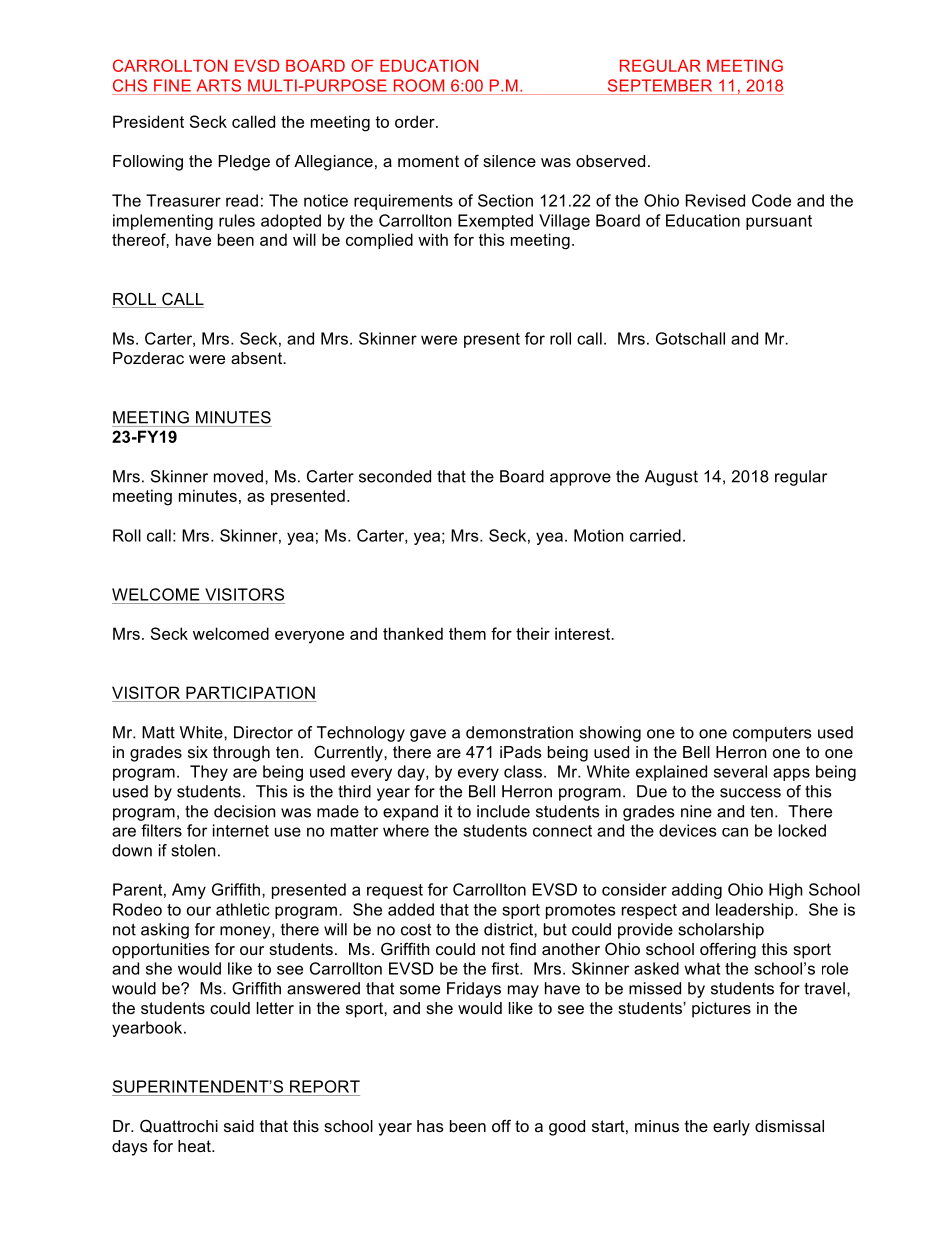  What do you see at coordinates (258, 358) in the screenshot?
I see `absent` at bounding box center [258, 358].
